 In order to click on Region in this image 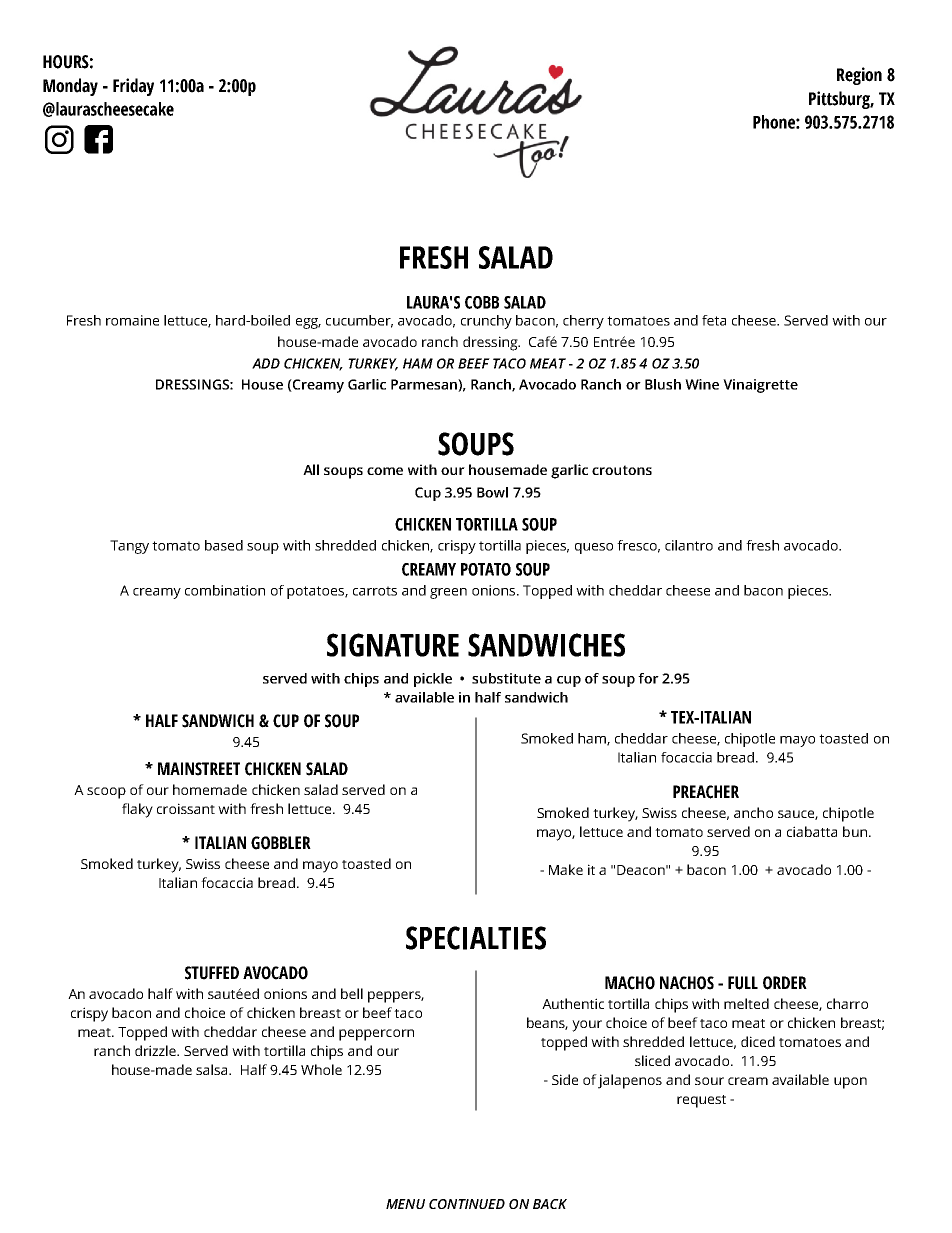, I will do `click(859, 76)`.
